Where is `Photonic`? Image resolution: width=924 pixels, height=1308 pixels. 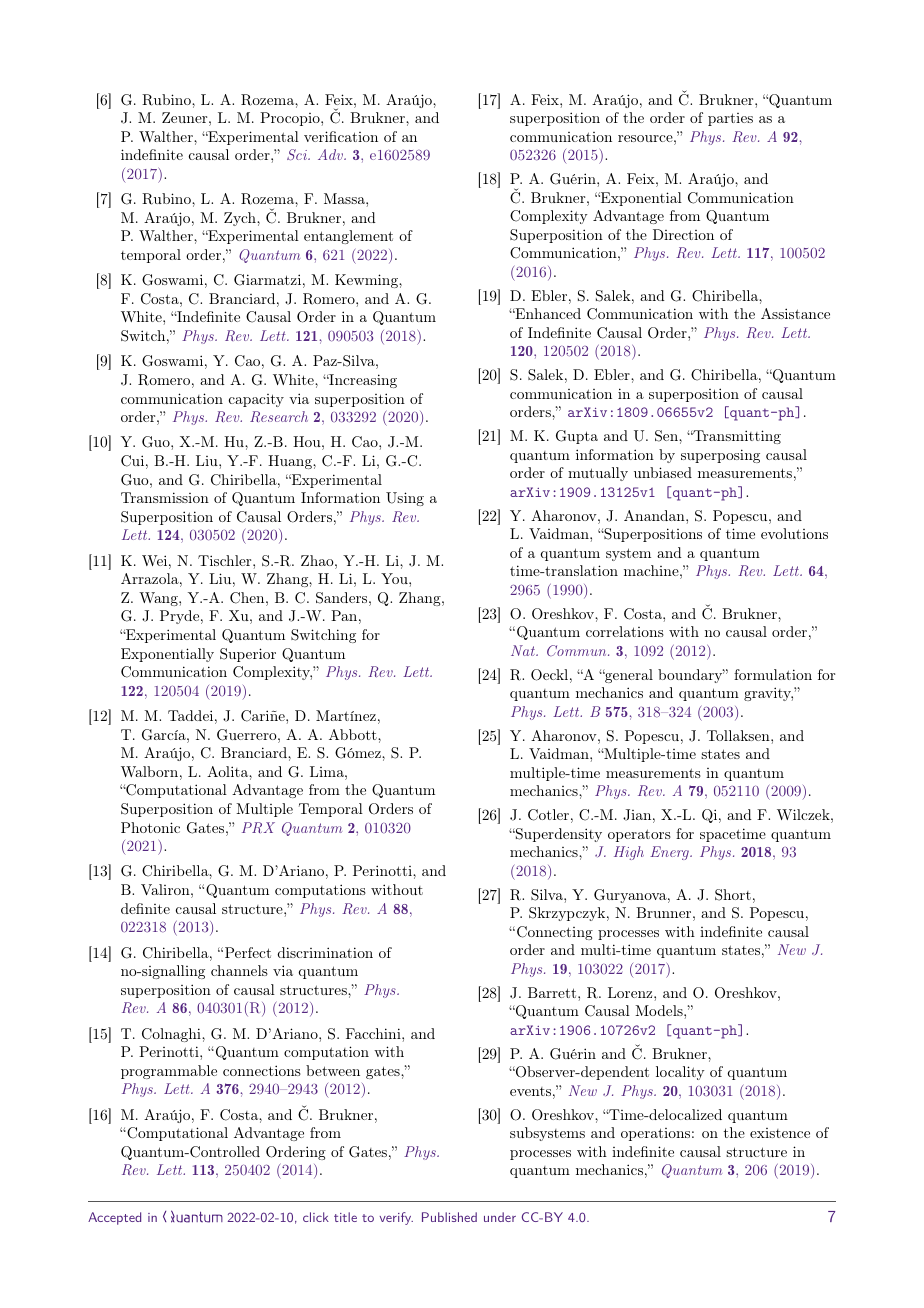
Photonic is located at coordinates (150, 827).
